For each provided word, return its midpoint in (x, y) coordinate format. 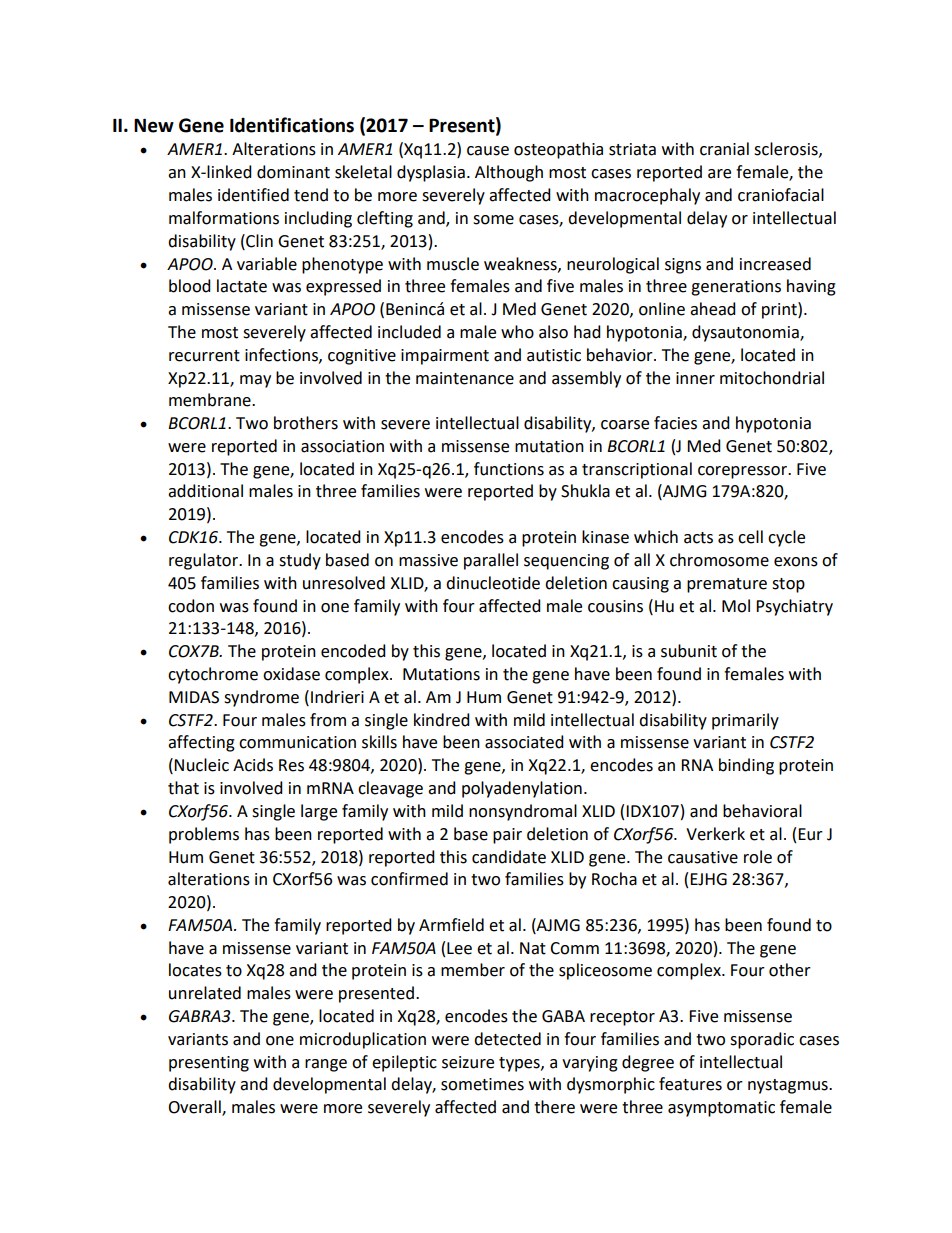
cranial (724, 149)
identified (253, 195)
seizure (468, 1062)
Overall (195, 1108)
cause (488, 151)
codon (191, 606)
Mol (736, 606)
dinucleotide (493, 583)
